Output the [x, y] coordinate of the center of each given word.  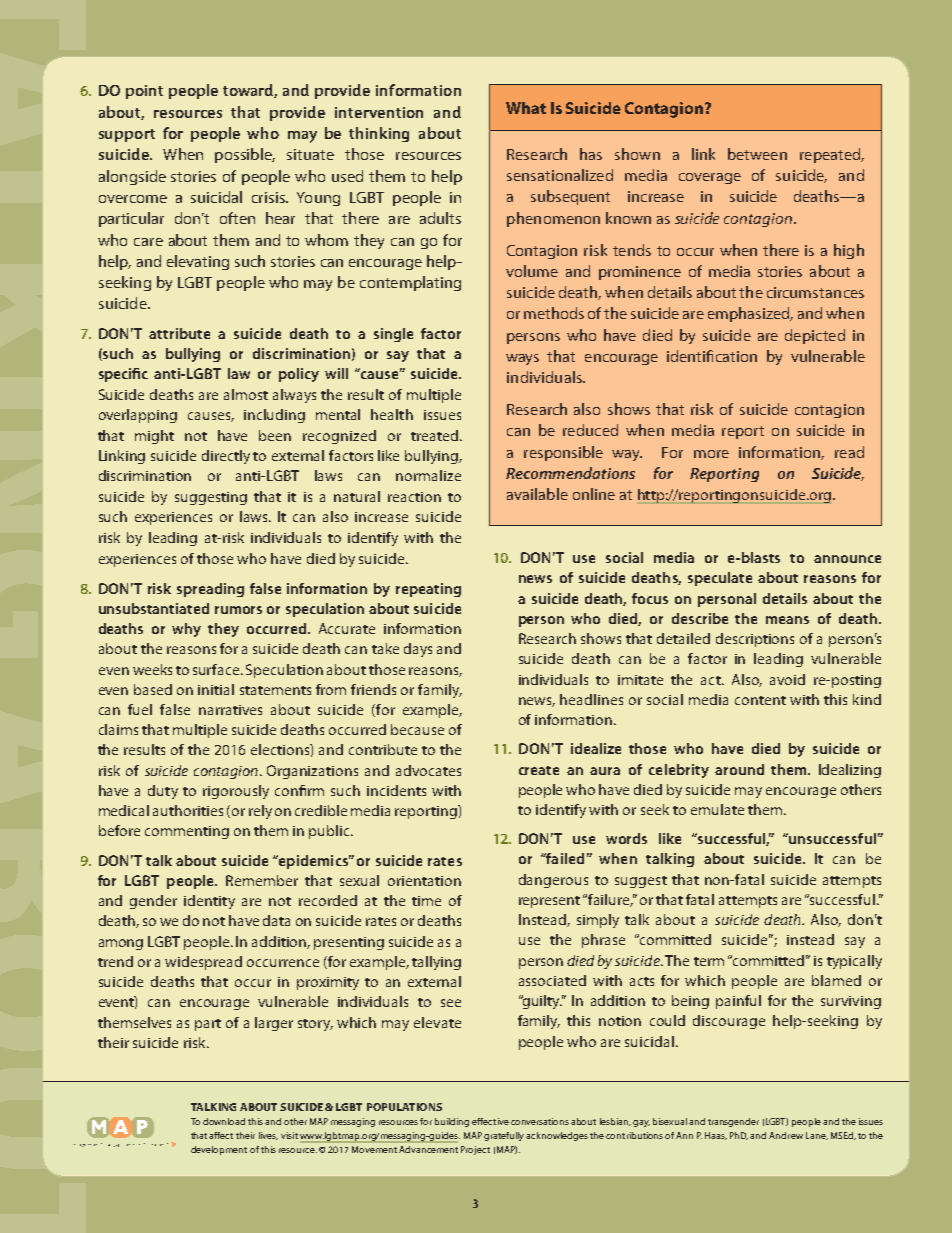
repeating [428, 590]
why [186, 630]
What [526, 108]
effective [490, 1121]
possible [245, 155]
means [787, 620]
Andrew [786, 1135]
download [224, 1121]
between [757, 154]
